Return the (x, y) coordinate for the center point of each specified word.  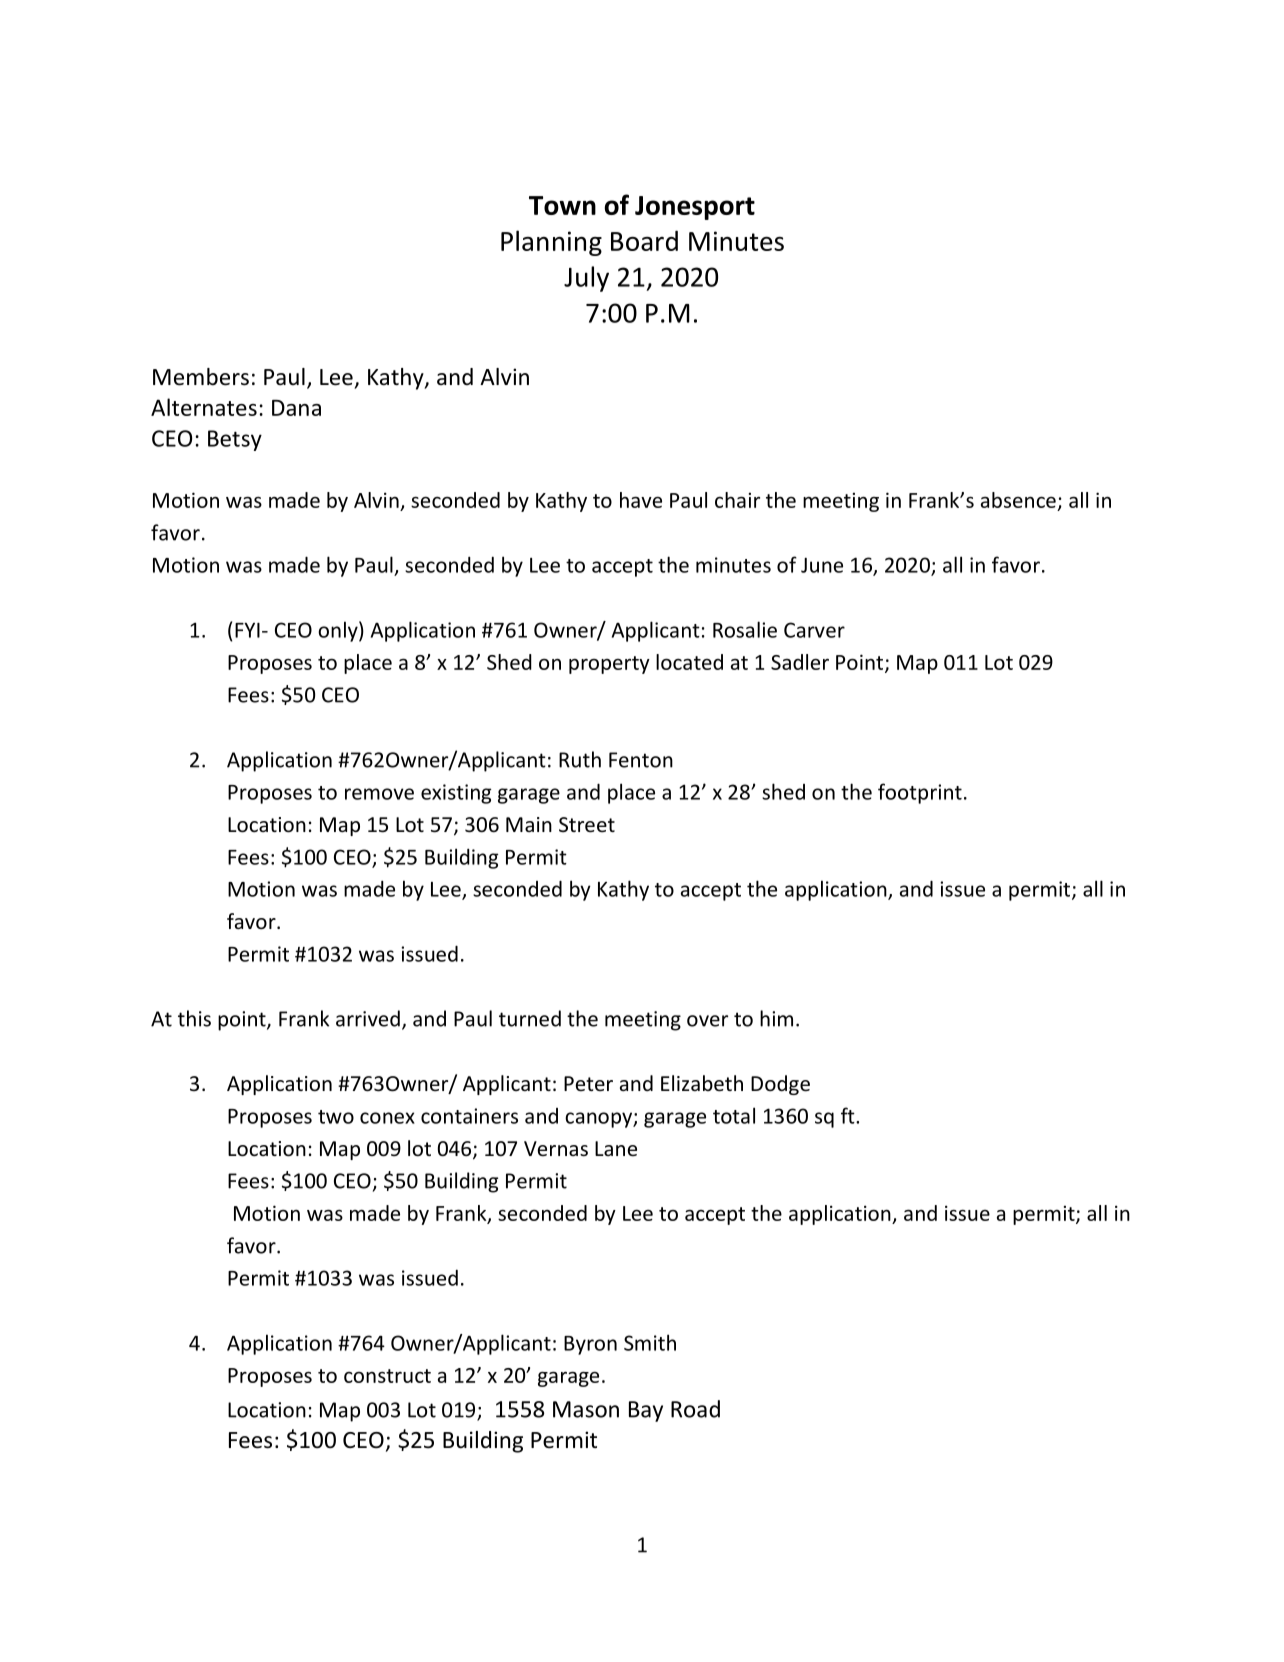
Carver (814, 630)
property (609, 665)
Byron (590, 1345)
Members (201, 377)
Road (695, 1409)
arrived (368, 1018)
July (586, 279)
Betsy (235, 440)
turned (530, 1018)
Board (644, 240)
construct (387, 1376)
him (776, 1018)
